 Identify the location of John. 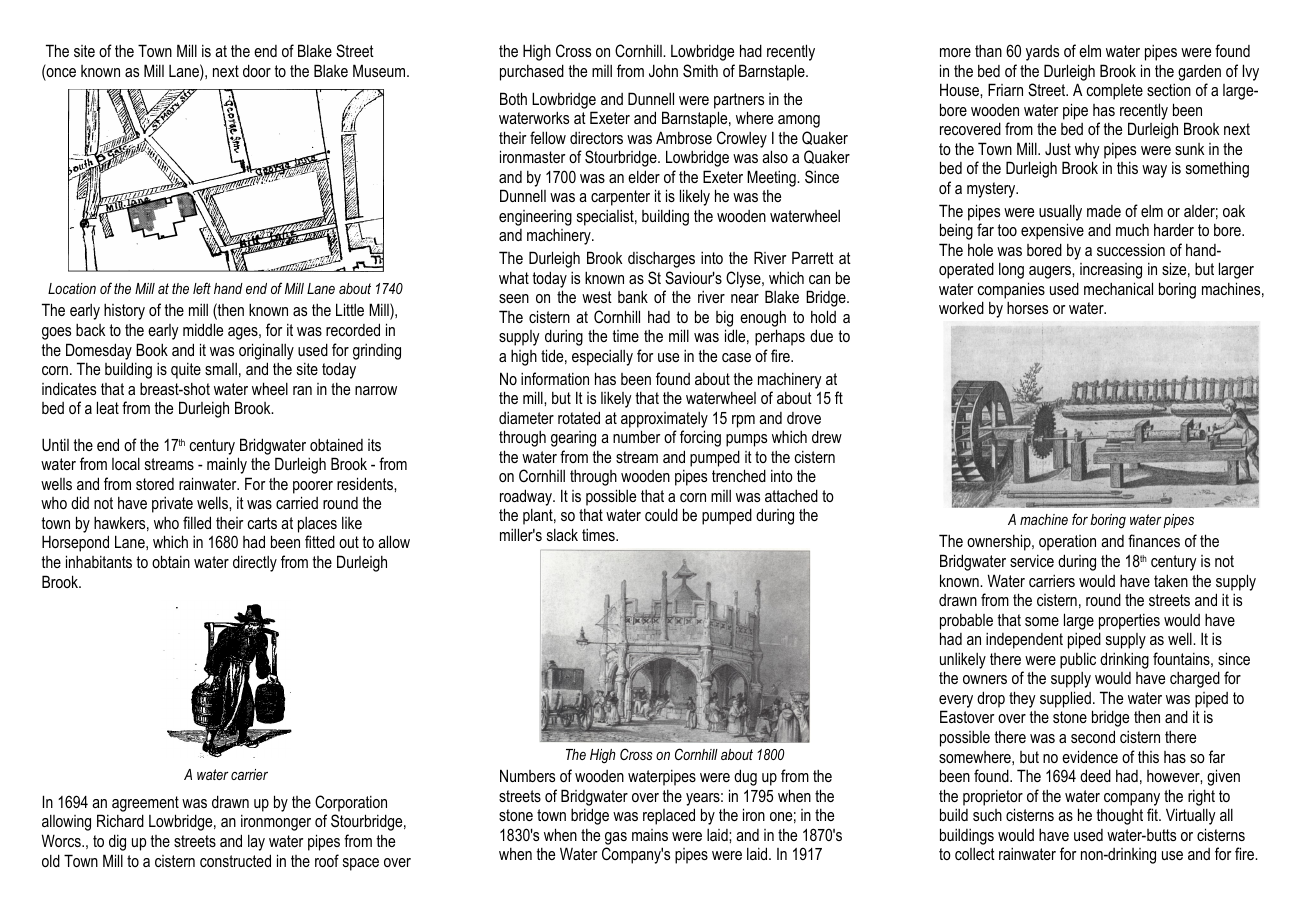
(663, 70).
